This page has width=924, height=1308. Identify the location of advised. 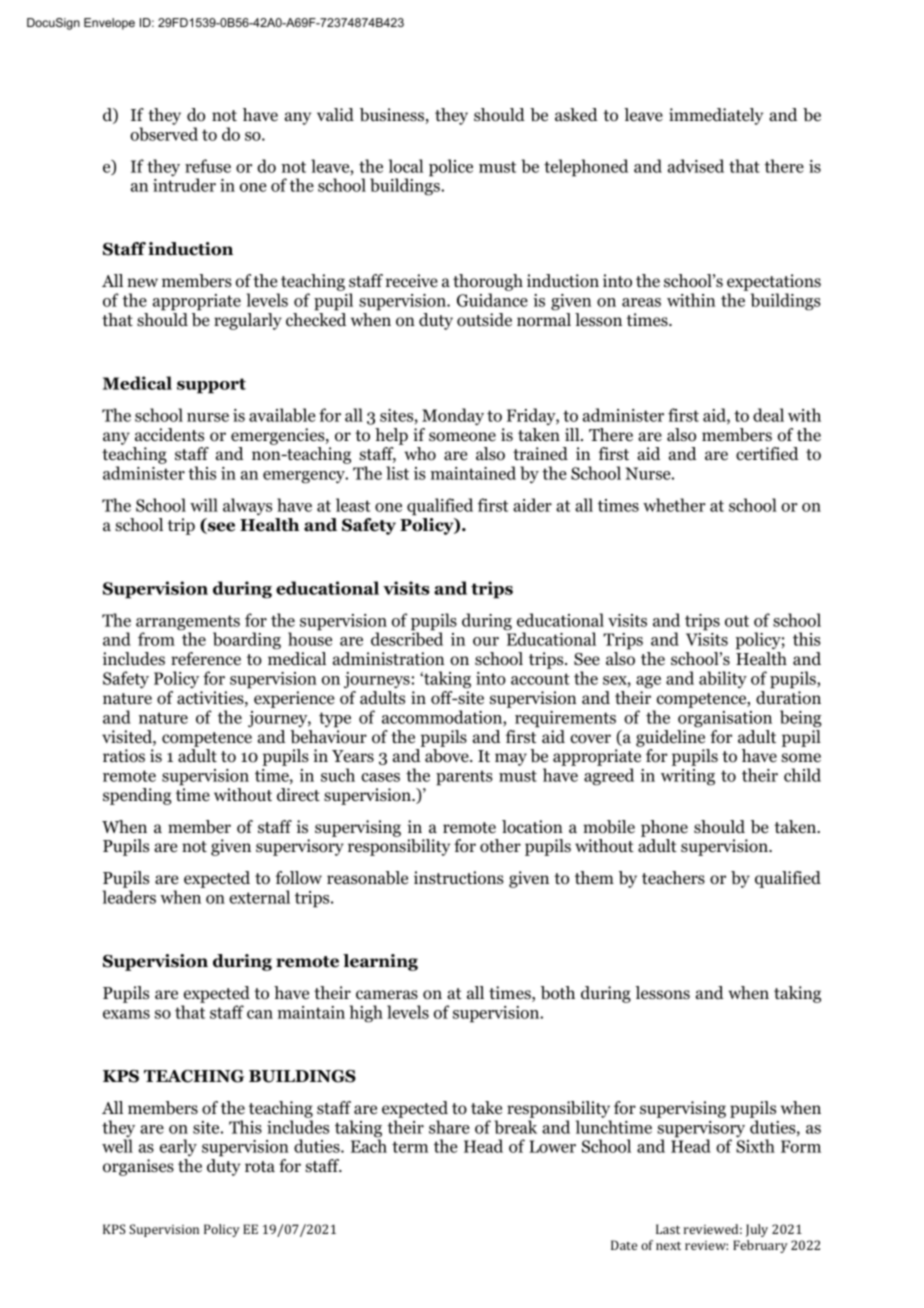
(696, 166).
